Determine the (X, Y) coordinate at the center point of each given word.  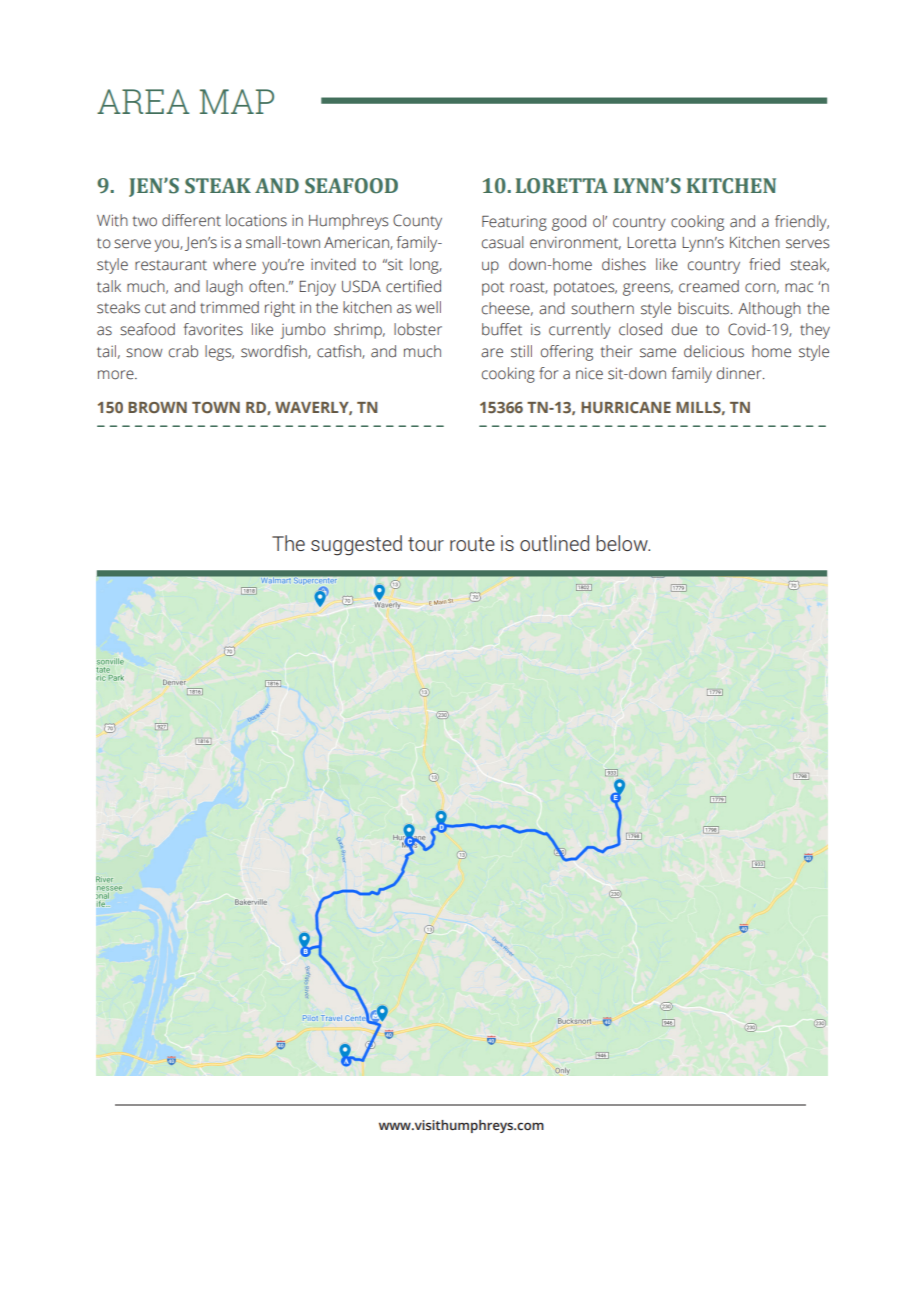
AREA (143, 101)
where (234, 264)
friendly (802, 223)
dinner (740, 373)
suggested (356, 545)
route (472, 544)
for (548, 373)
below (623, 543)
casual (503, 242)
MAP (237, 101)
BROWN (157, 407)
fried (764, 264)
